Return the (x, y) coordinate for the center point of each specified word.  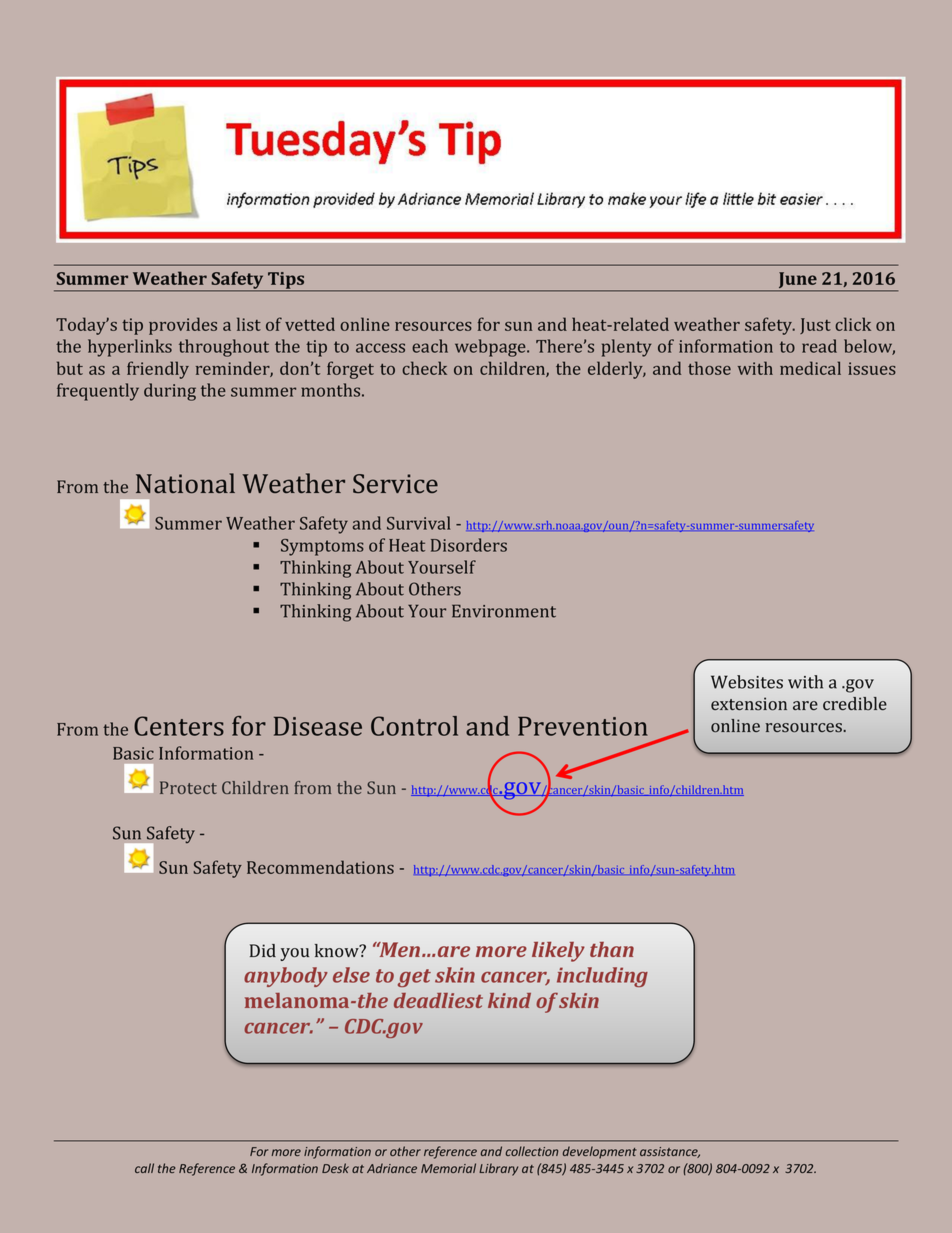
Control (414, 726)
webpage (491, 348)
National (185, 483)
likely (558, 952)
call (144, 1168)
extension (749, 704)
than (612, 949)
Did (263, 950)
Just (815, 326)
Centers (179, 726)
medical (810, 368)
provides (183, 326)
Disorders (469, 545)
